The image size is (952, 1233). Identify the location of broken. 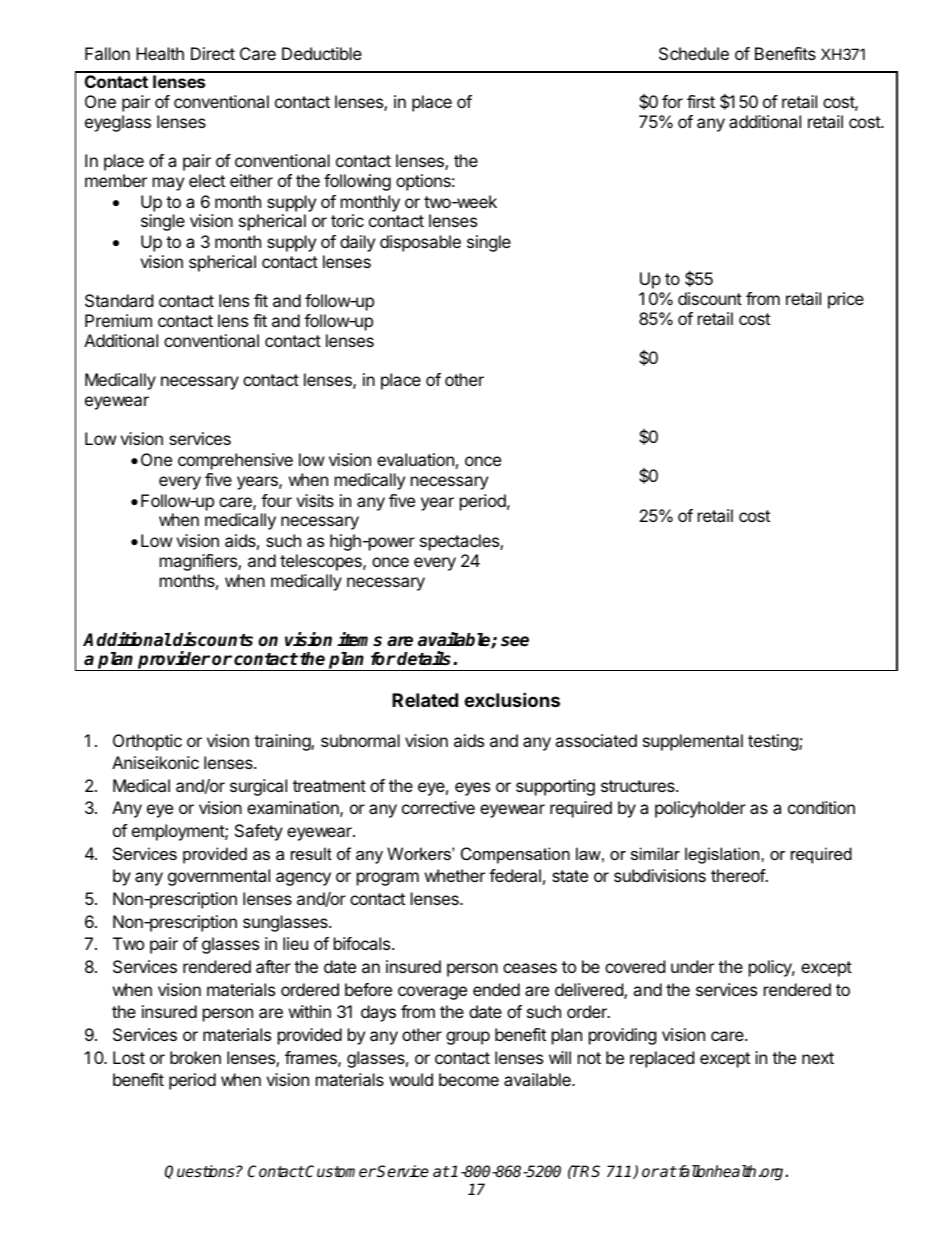
(195, 1057).
